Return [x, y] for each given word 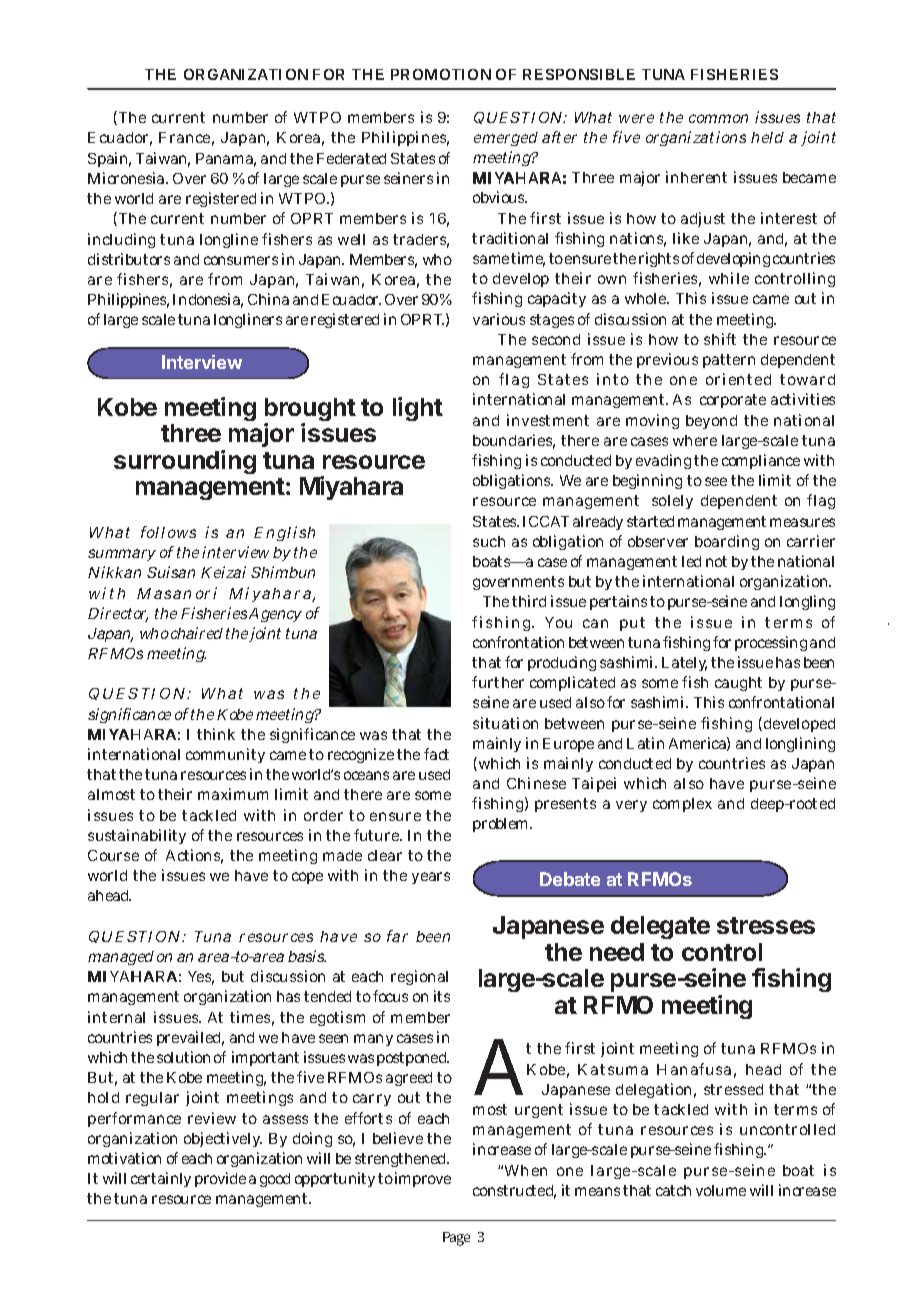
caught [738, 684]
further [498, 682]
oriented [738, 379]
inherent [696, 177]
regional [419, 977]
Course [113, 855]
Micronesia [127, 178]
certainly [161, 1179]
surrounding [185, 462]
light [418, 409]
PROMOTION [441, 74]
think [216, 734]
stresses [766, 925]
